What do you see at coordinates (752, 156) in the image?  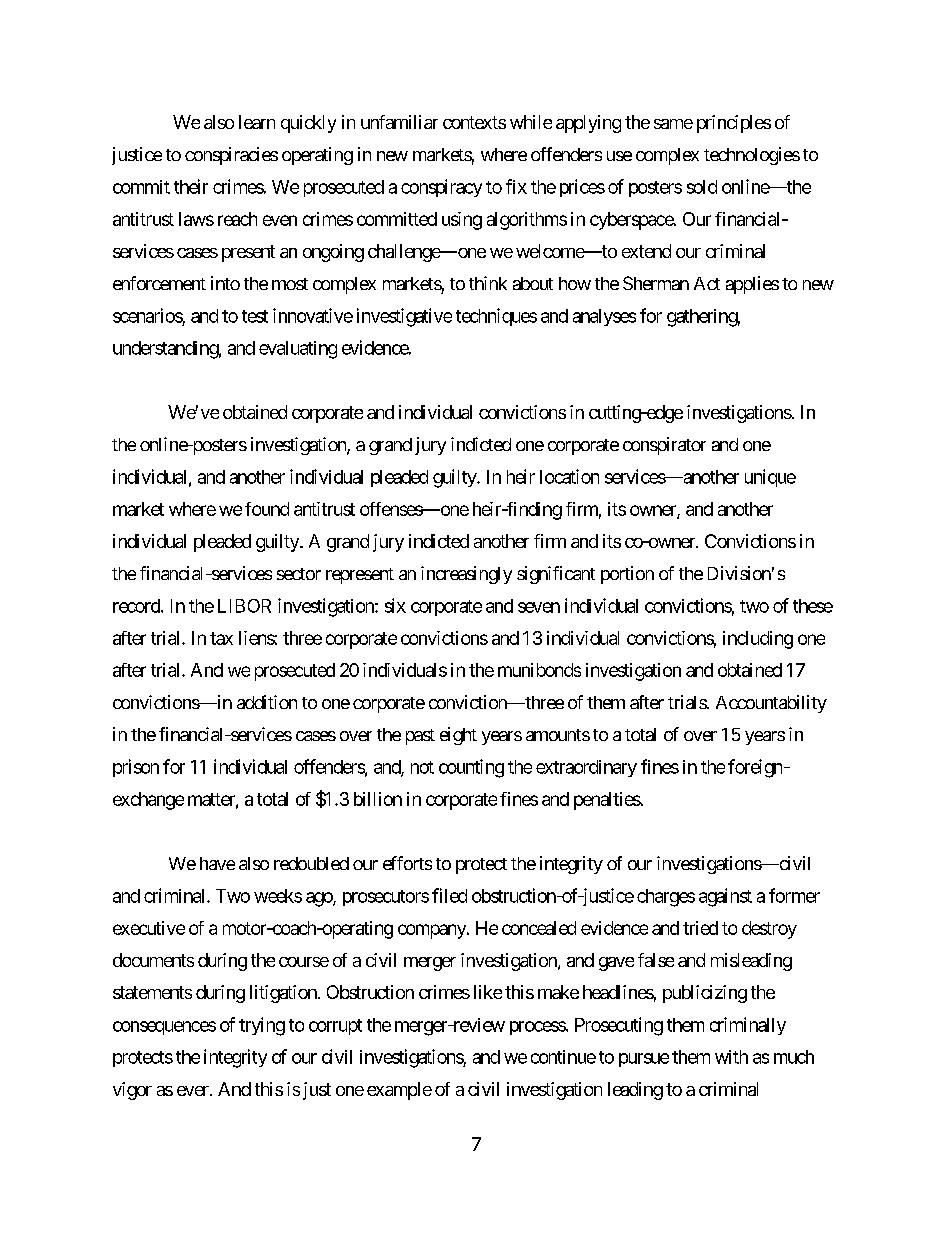 I see `technologies` at bounding box center [752, 156].
